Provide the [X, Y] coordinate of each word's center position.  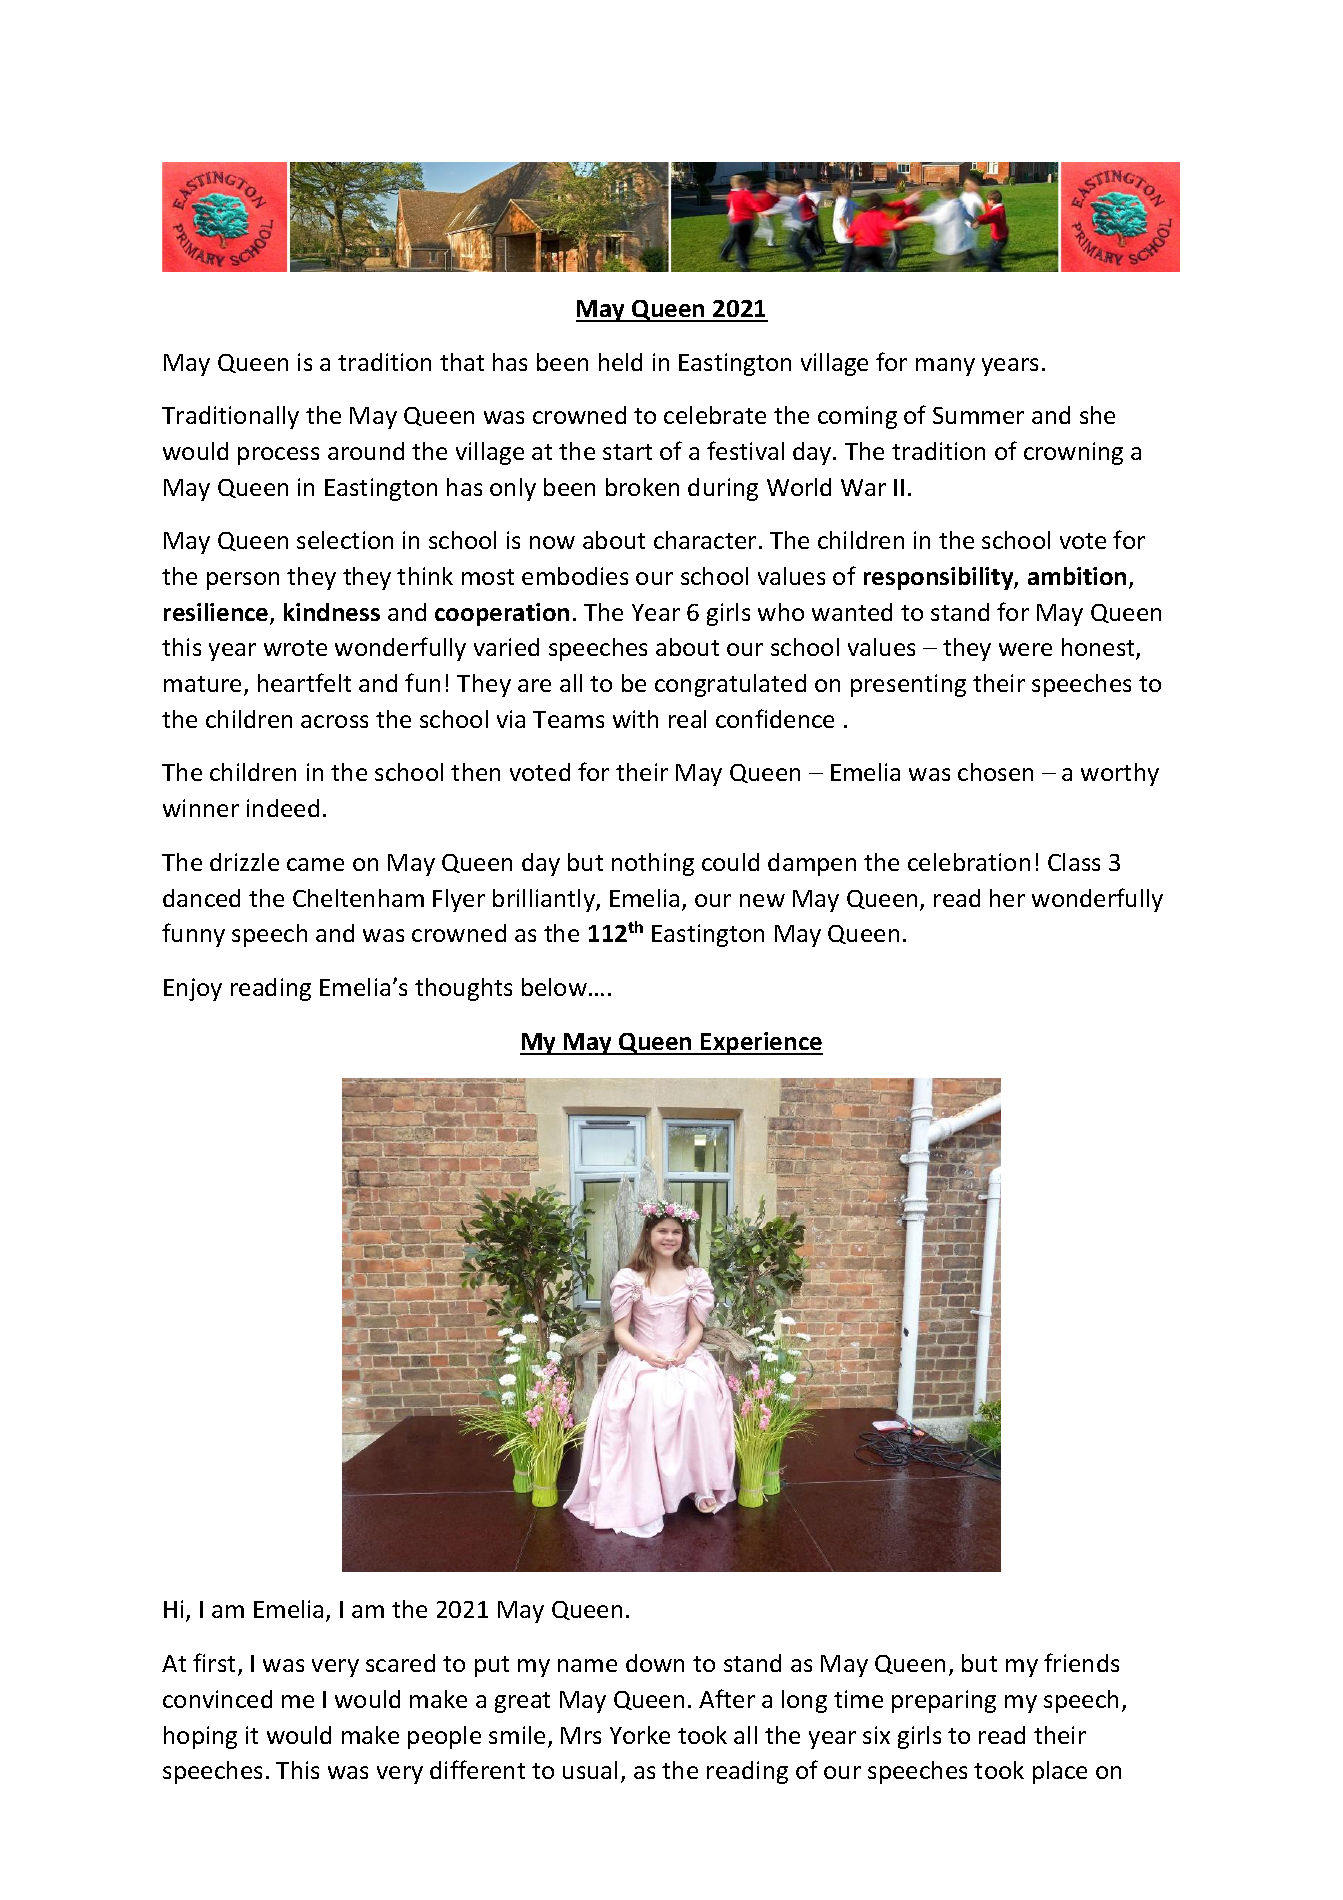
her [1007, 898]
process [278, 456]
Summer [978, 415]
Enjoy [193, 989]
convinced [217, 1699]
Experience [761, 1043]
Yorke [640, 1735]
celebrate [715, 415]
